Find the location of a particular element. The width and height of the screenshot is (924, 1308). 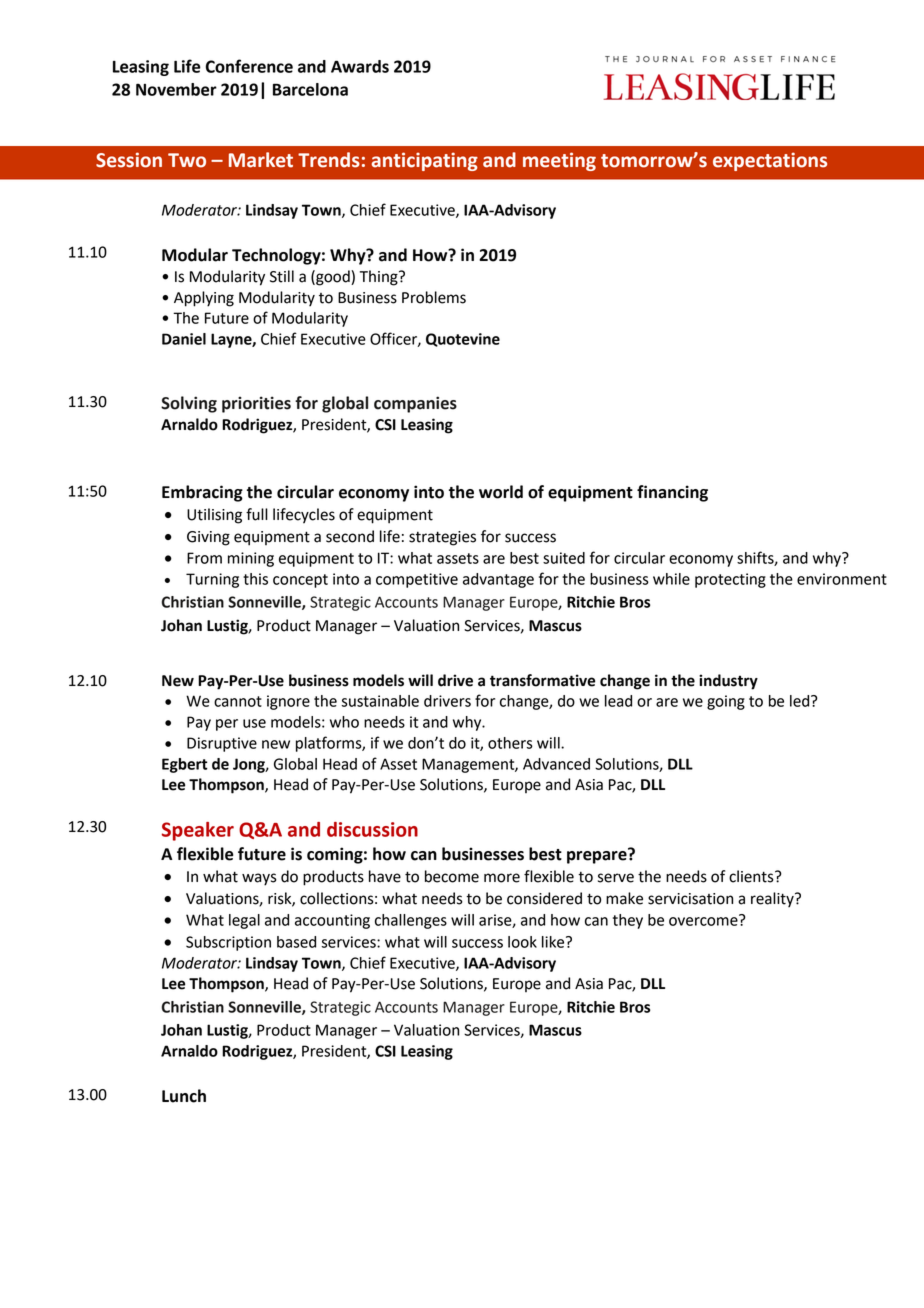

anticipating is located at coordinates (425, 161).
